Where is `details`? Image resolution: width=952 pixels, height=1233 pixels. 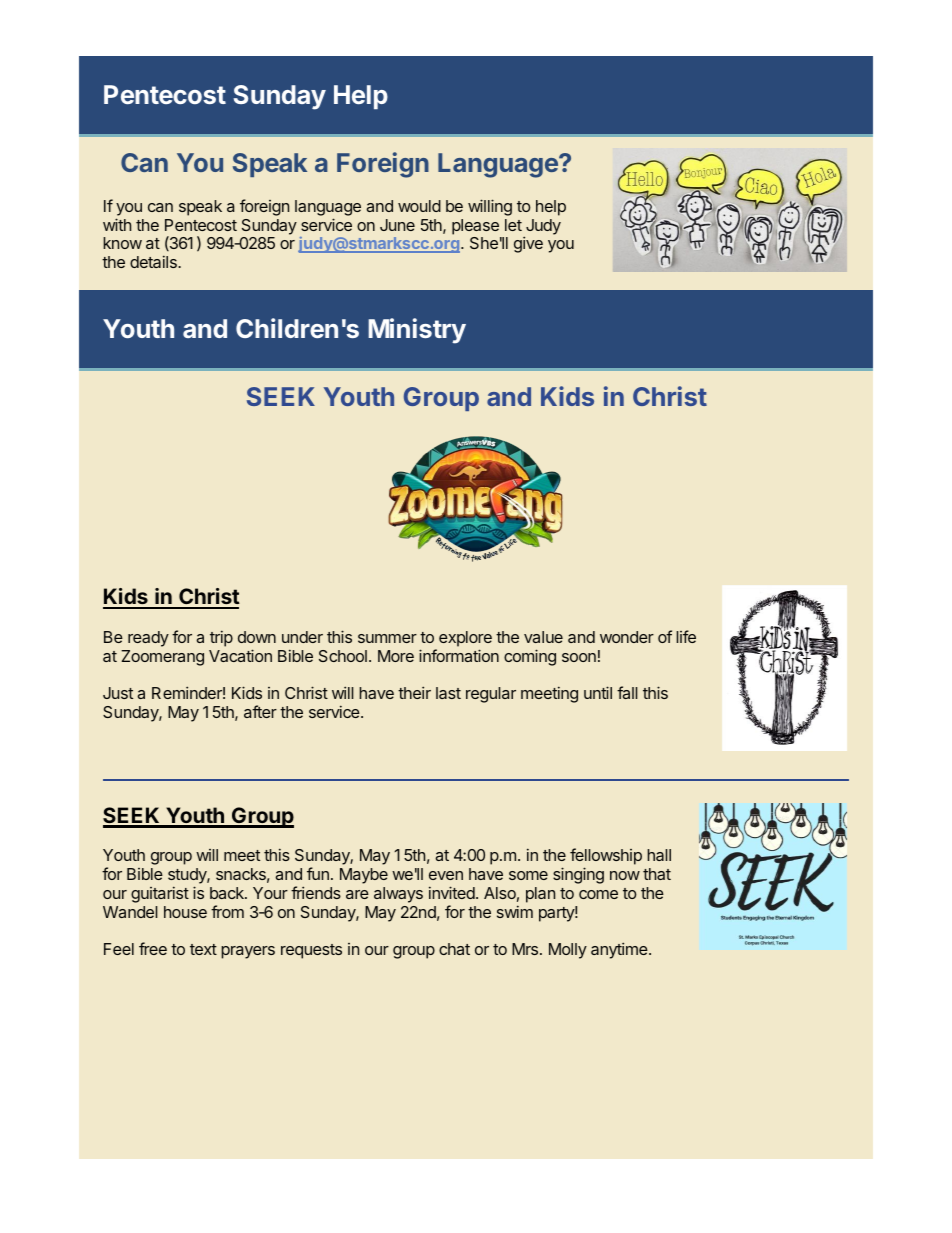
details is located at coordinates (154, 261).
